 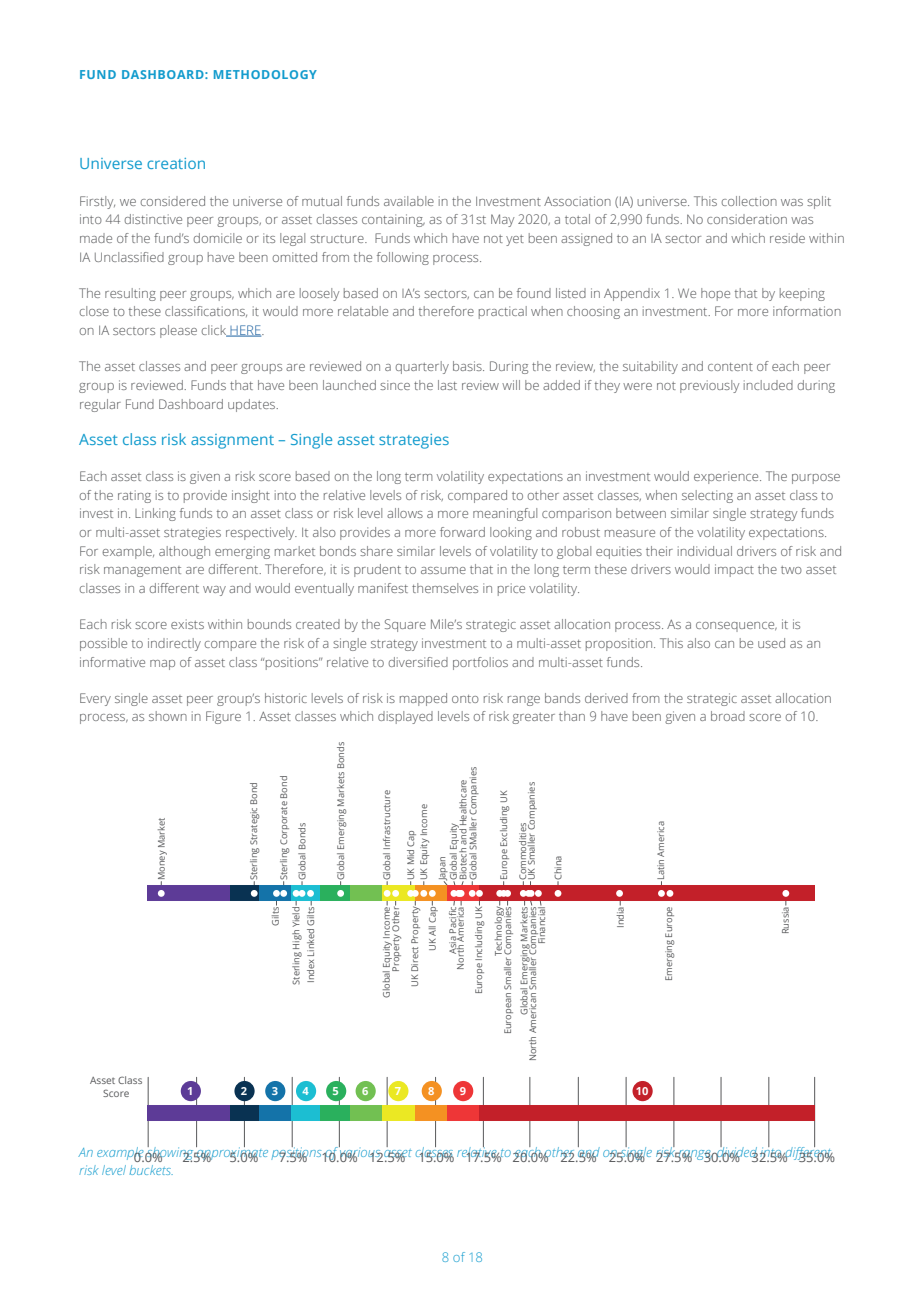 What do you see at coordinates (176, 163) in the screenshot?
I see `creation` at bounding box center [176, 163].
